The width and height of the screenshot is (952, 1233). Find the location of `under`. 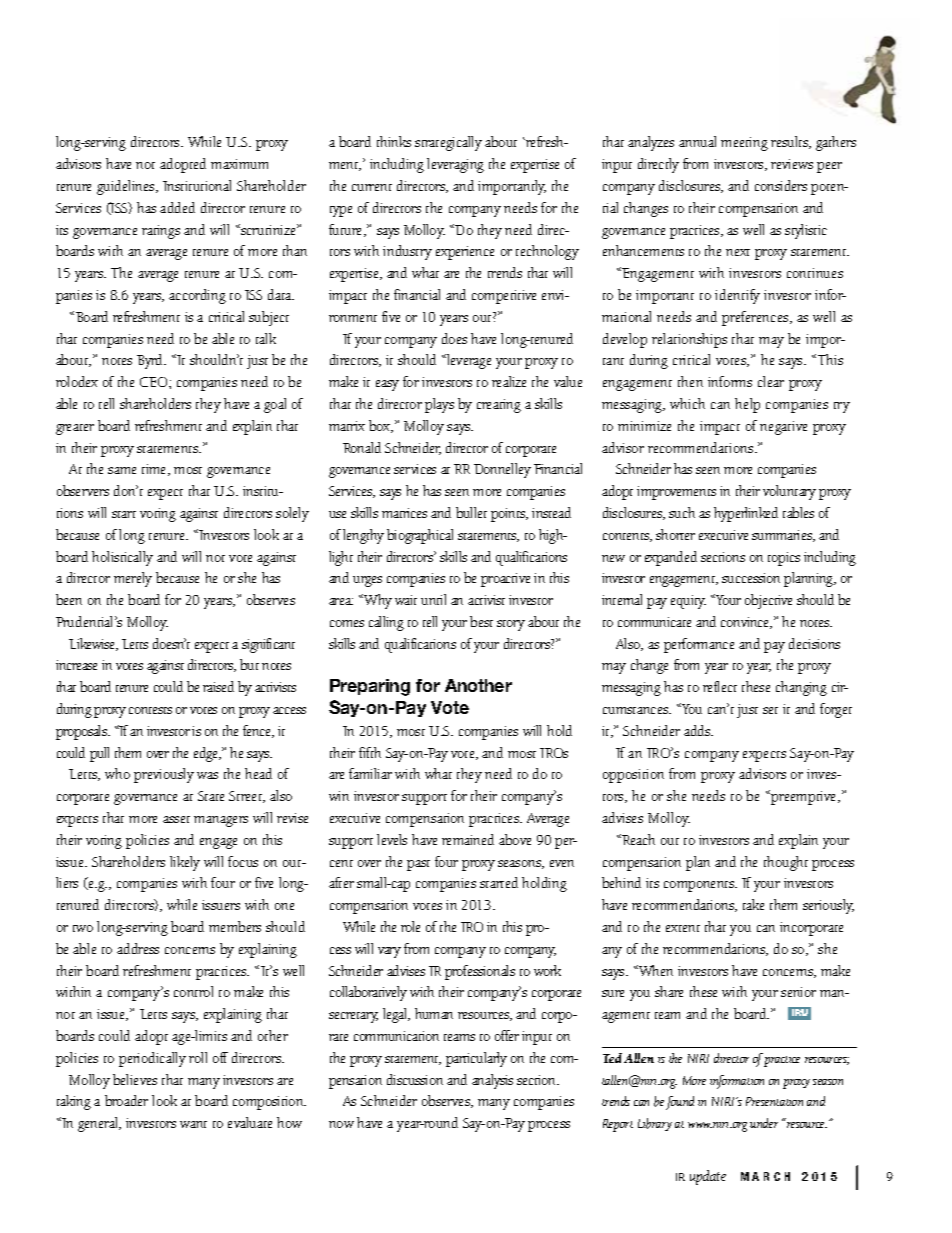

under is located at coordinates (764, 1123).
